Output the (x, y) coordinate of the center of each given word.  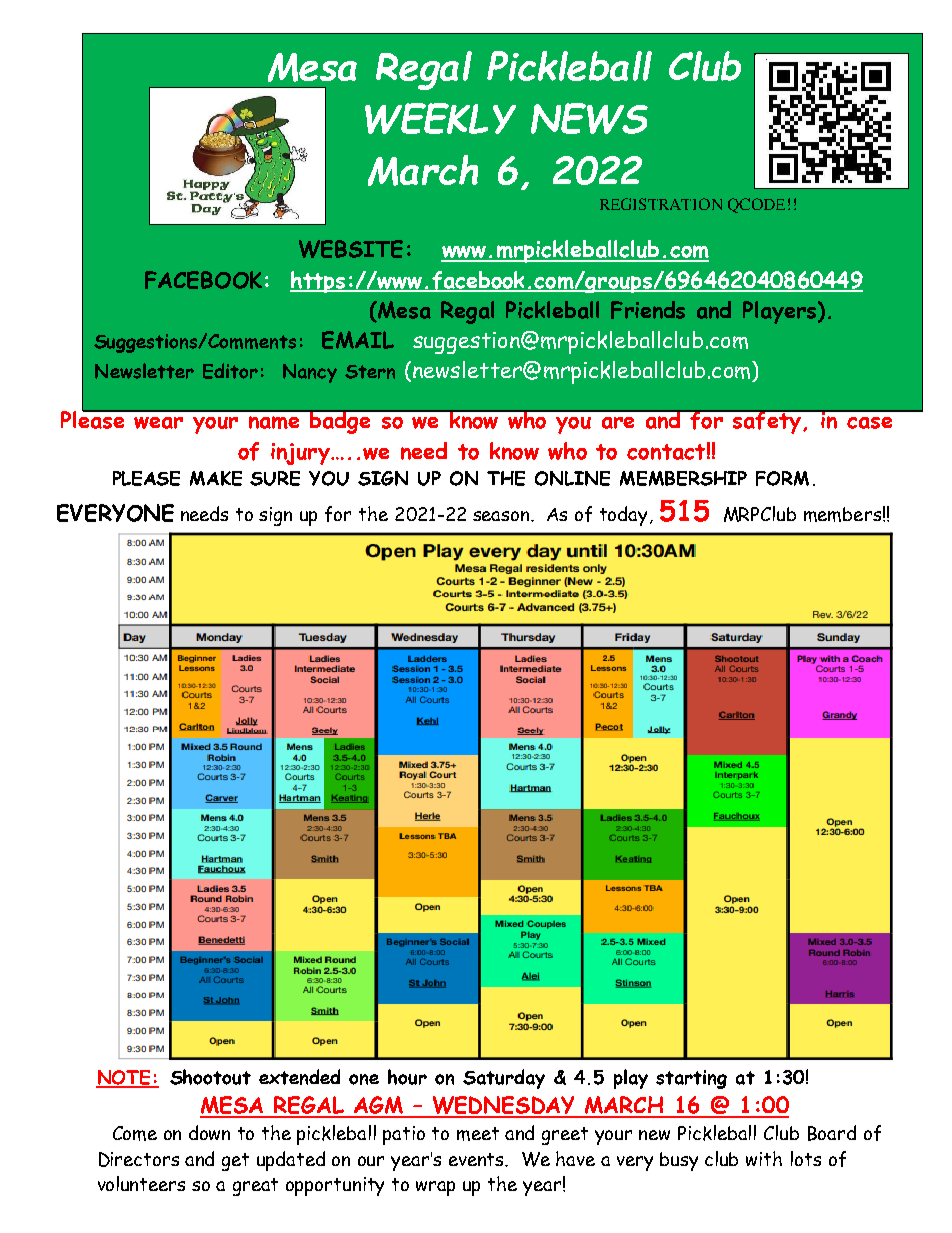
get (235, 1162)
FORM (782, 478)
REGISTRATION (661, 204)
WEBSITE (351, 249)
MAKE (216, 478)
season (502, 516)
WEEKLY (440, 118)
